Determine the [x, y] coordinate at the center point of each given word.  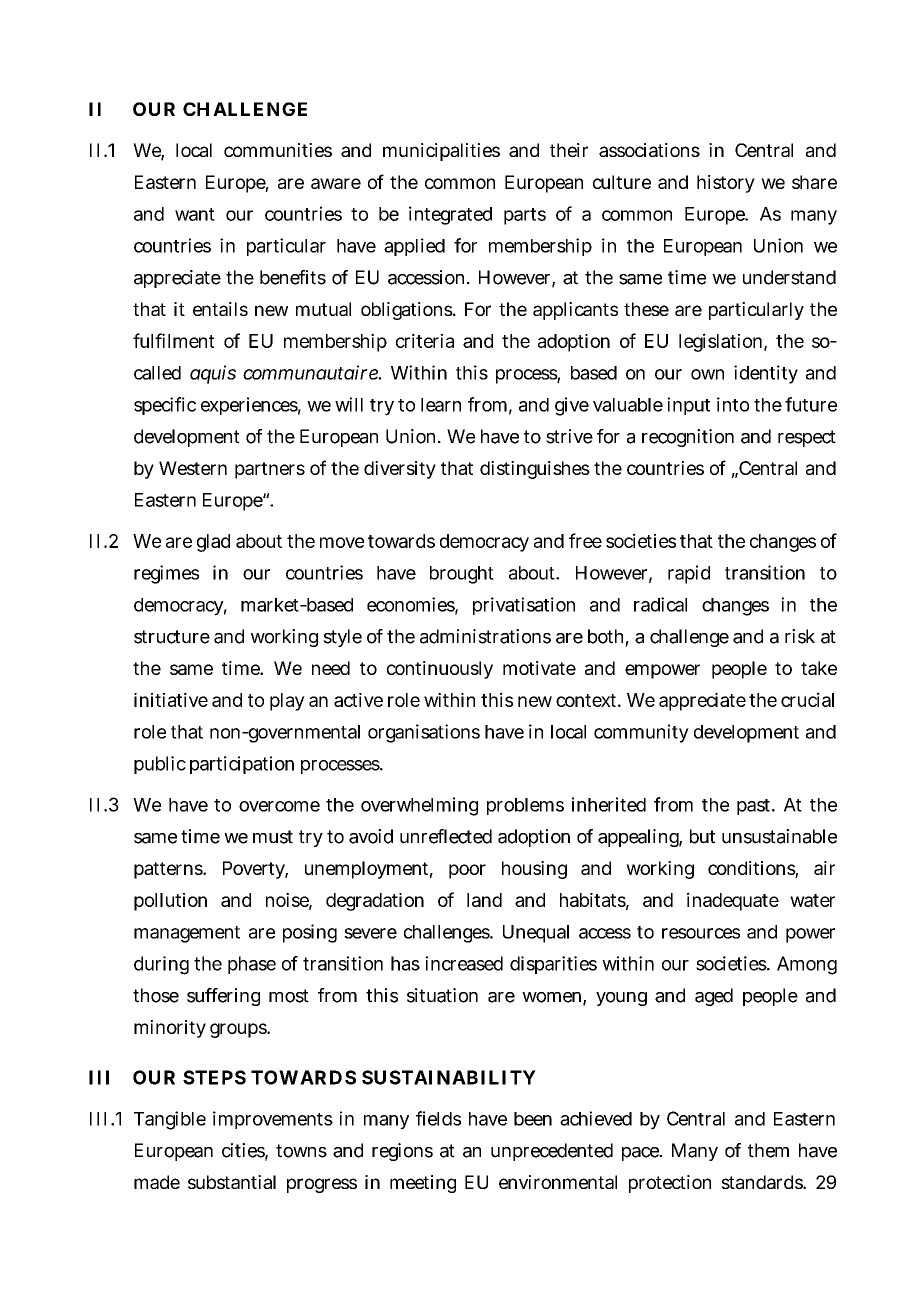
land [484, 900]
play [287, 702]
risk [800, 636]
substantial [232, 1182]
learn [441, 405]
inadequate [733, 901]
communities [278, 150]
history [726, 184]
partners [270, 470]
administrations [485, 636]
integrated [450, 215]
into [733, 404]
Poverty [255, 870]
